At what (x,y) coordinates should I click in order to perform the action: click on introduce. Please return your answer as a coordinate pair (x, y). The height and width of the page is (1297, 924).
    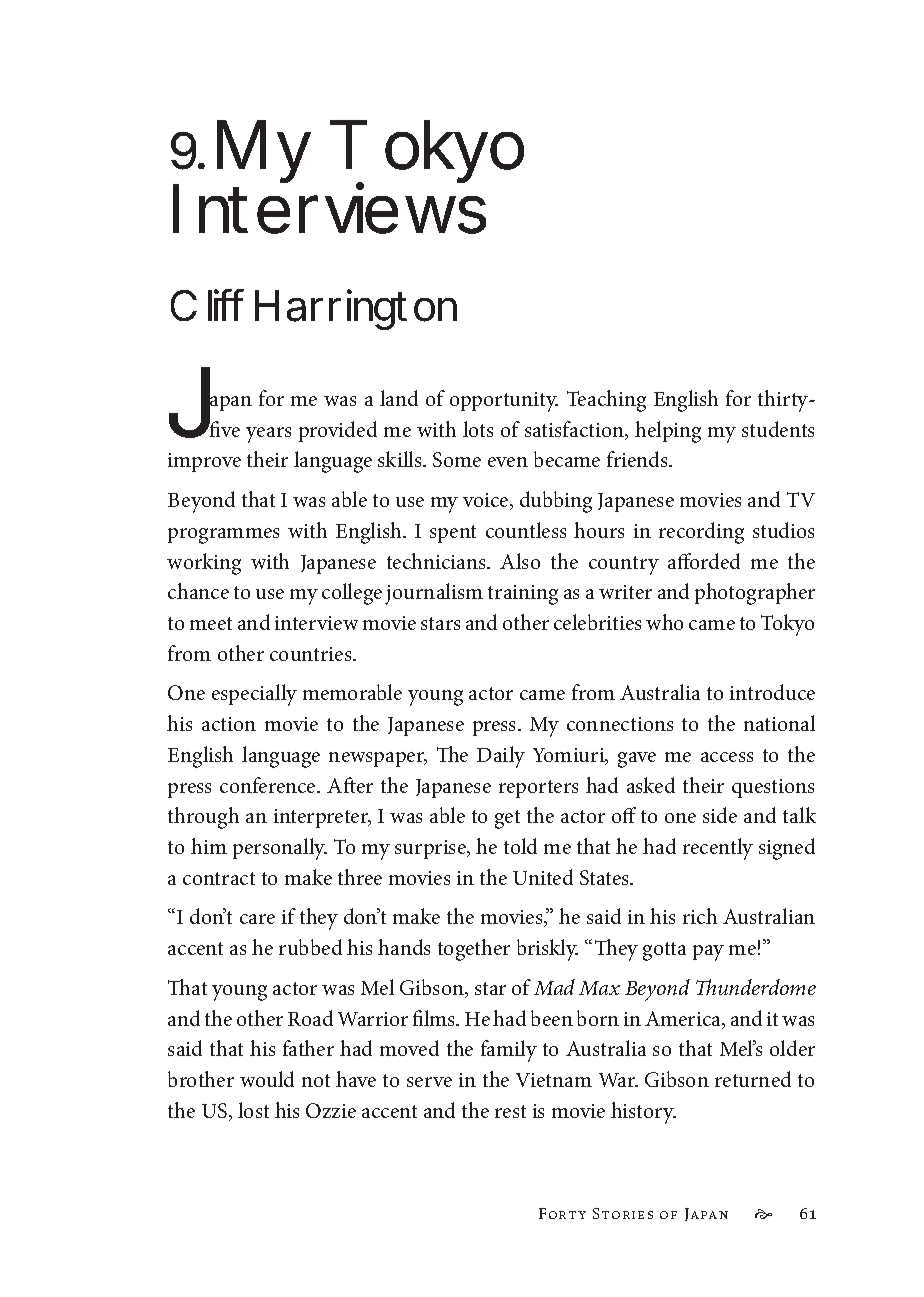
    Looking at the image, I should click on (772, 692).
